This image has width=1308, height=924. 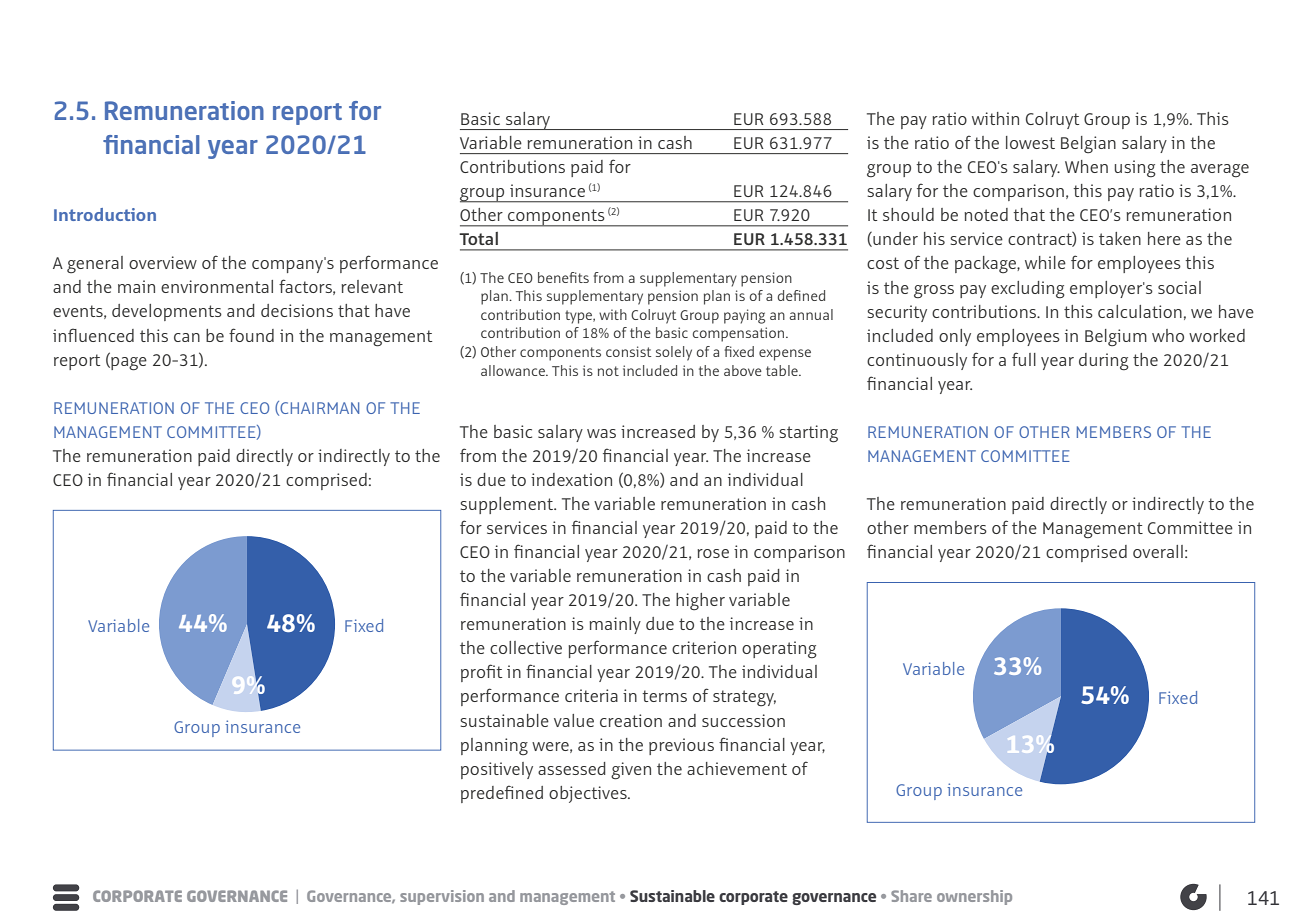 What do you see at coordinates (571, 479) in the image?
I see `indexation` at bounding box center [571, 479].
